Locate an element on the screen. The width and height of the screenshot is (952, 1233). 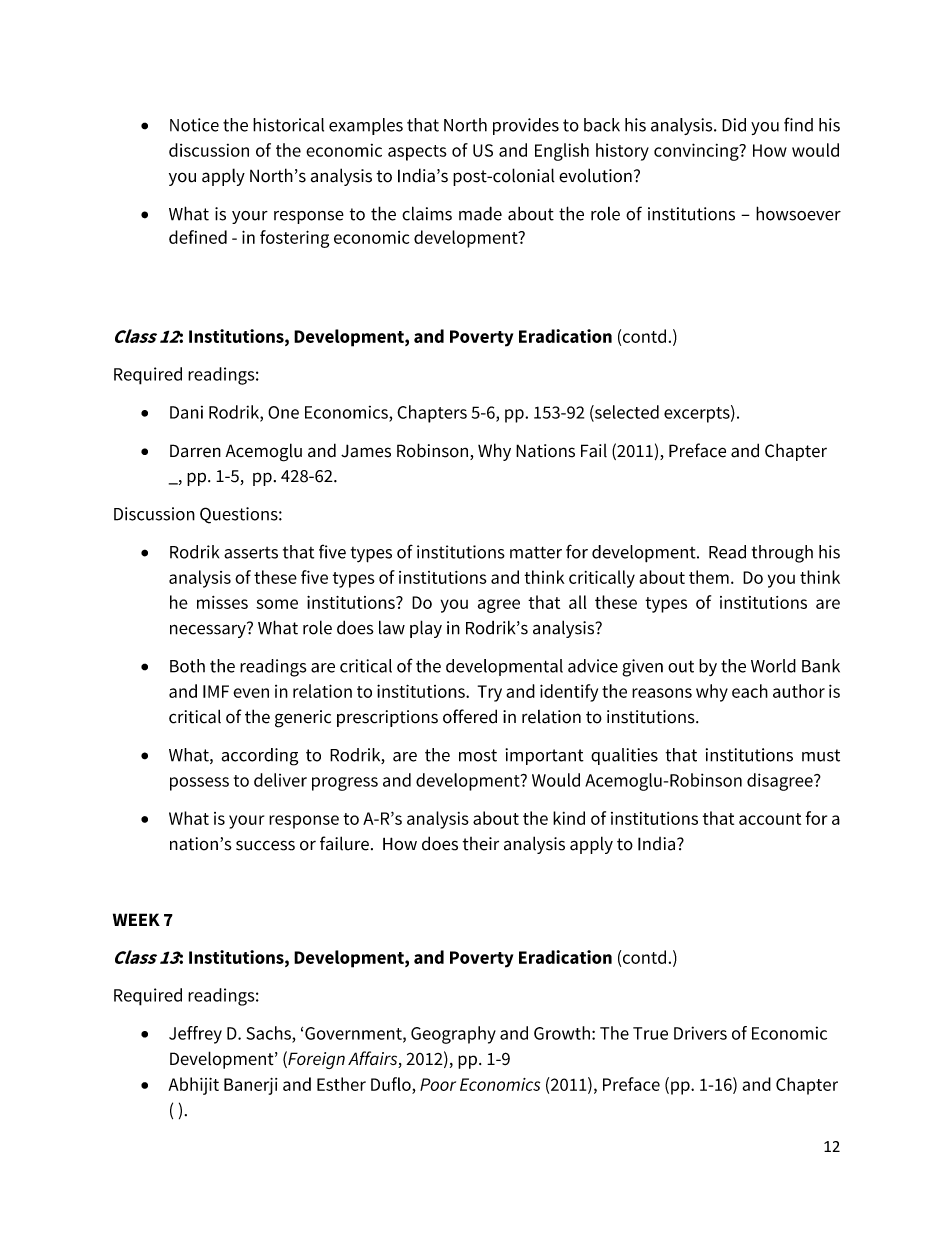
Drivers is located at coordinates (700, 1033).
